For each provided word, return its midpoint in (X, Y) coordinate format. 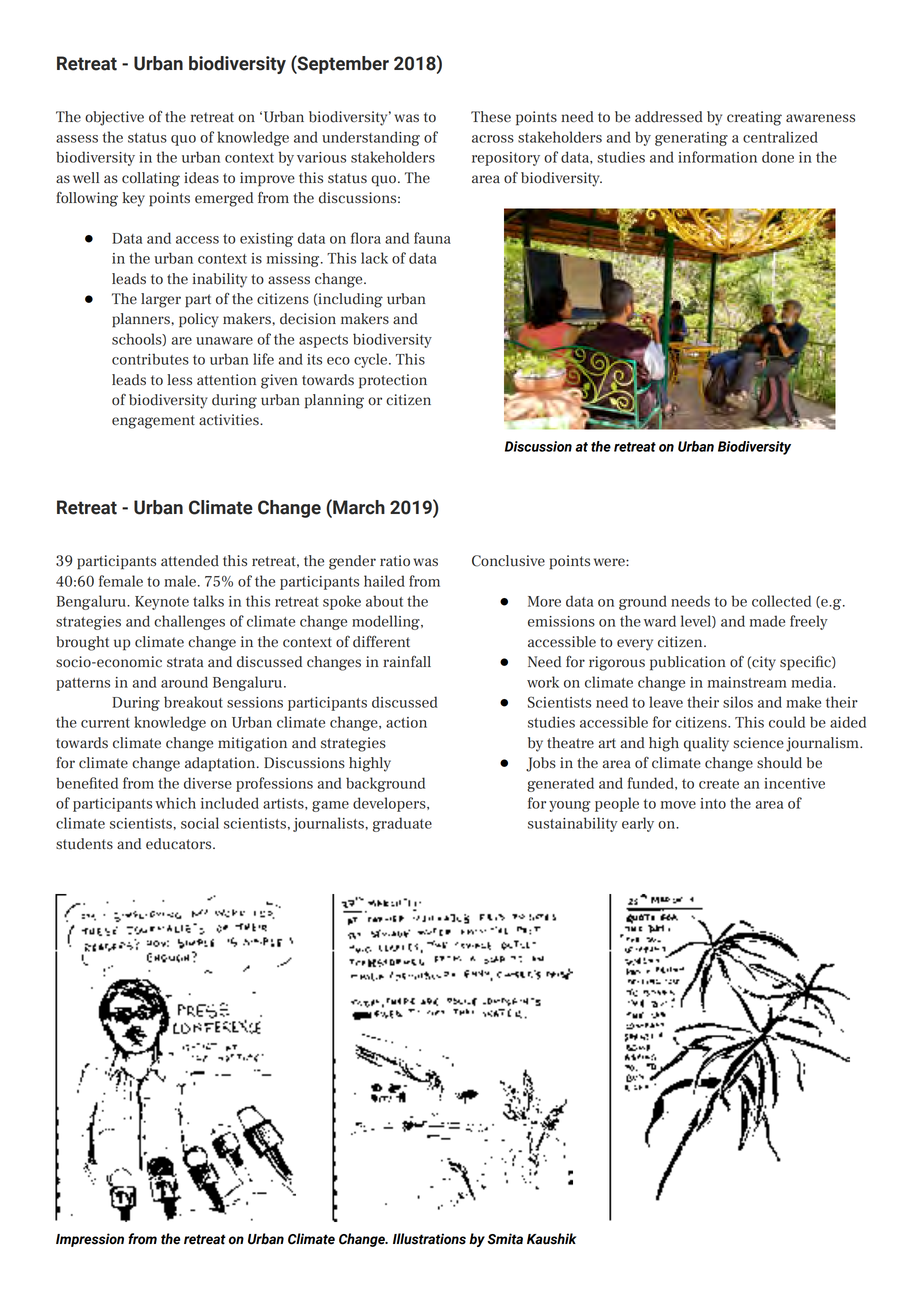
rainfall (407, 661)
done (778, 157)
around (184, 682)
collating (151, 179)
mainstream (747, 682)
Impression (90, 1240)
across (493, 139)
